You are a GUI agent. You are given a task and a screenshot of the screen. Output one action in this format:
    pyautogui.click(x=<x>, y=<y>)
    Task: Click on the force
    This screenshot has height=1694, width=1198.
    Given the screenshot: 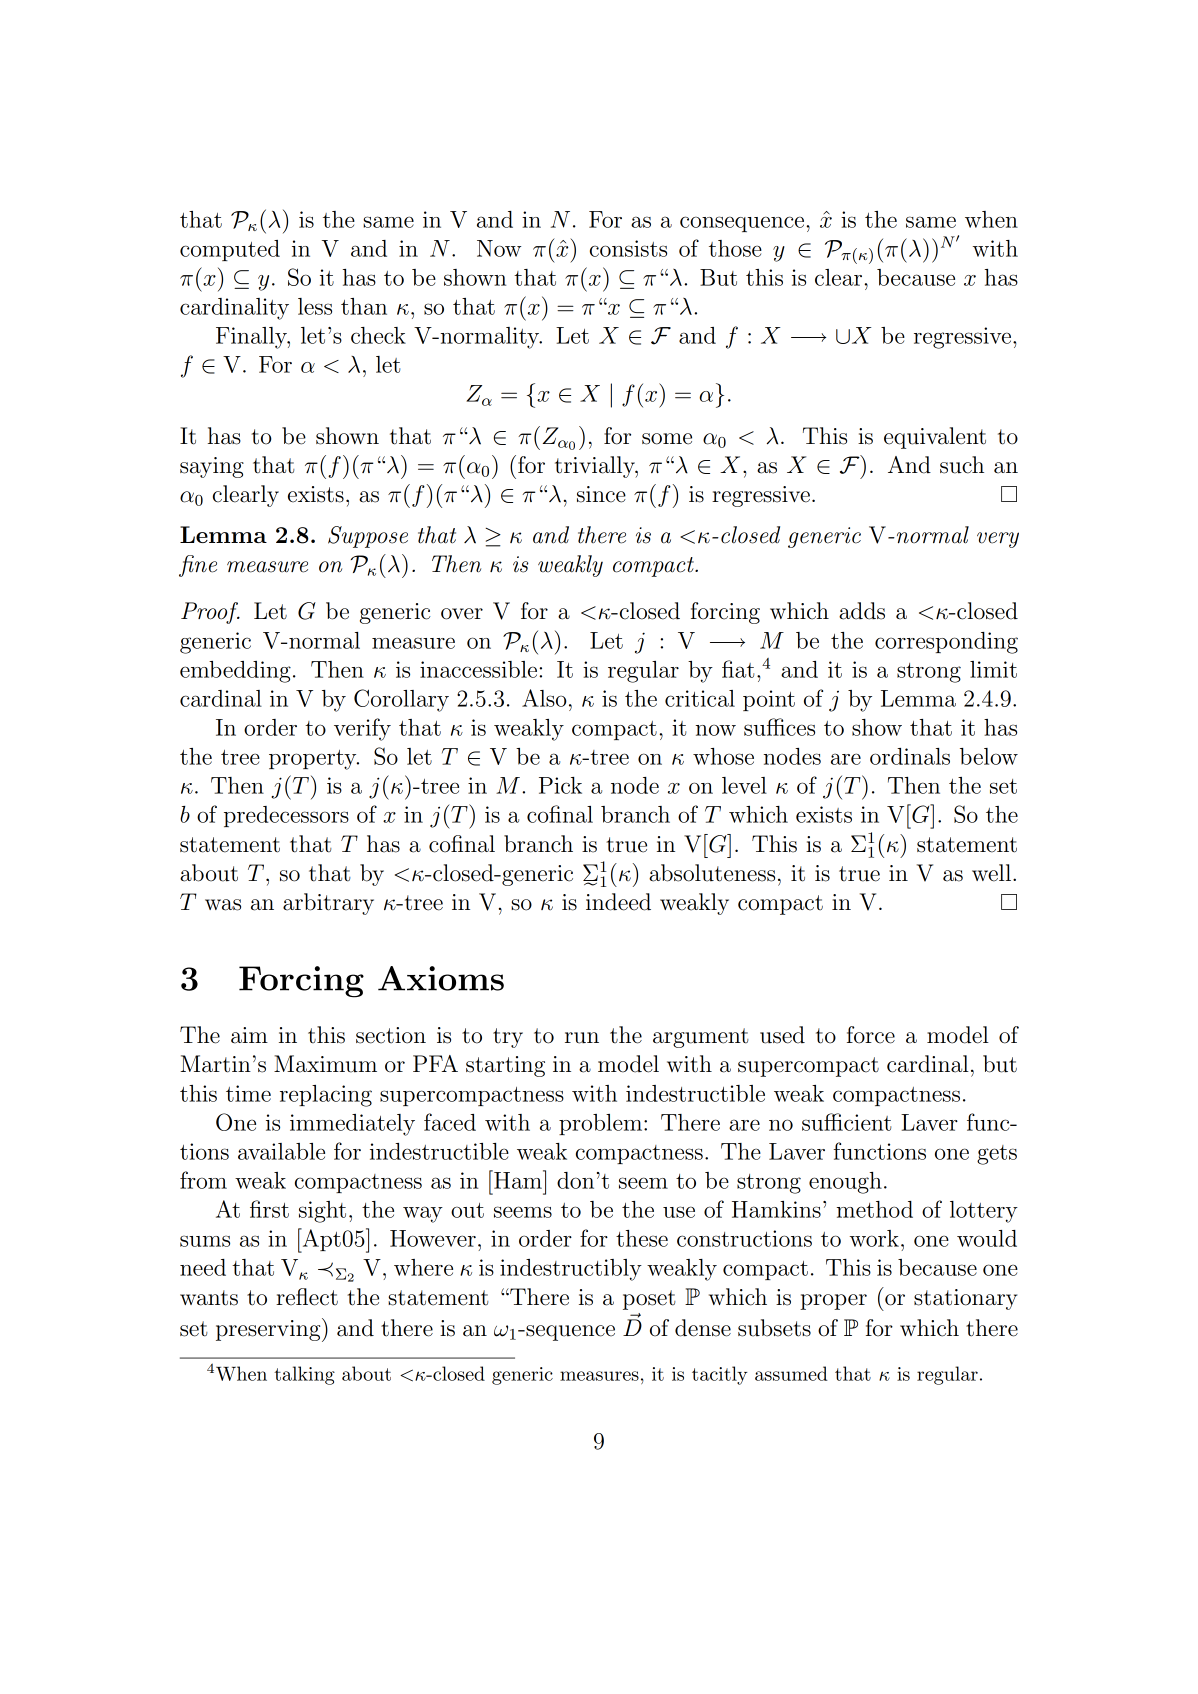 What is the action you would take?
    pyautogui.click(x=871, y=1035)
